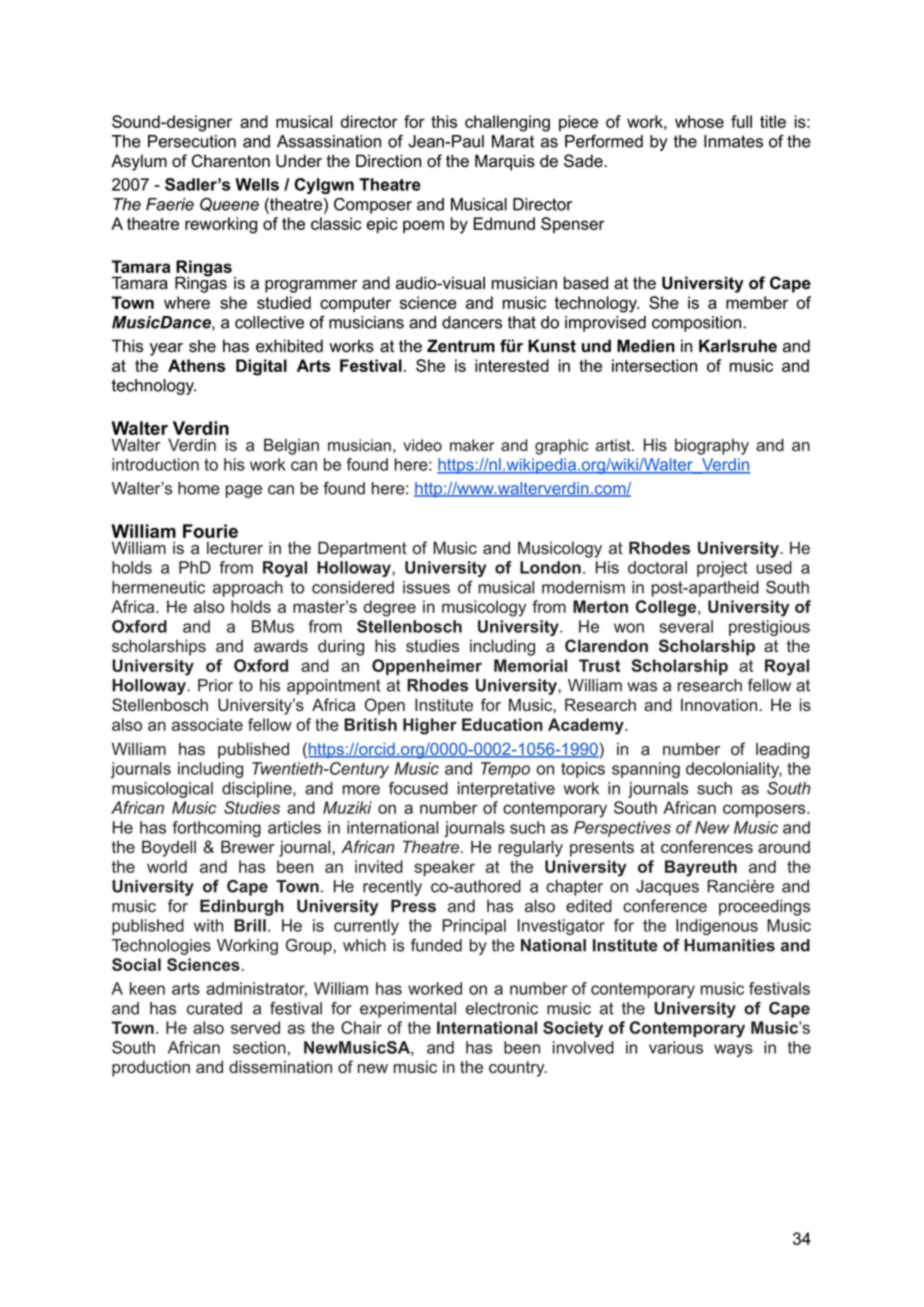  I want to click on ways, so click(733, 1050).
